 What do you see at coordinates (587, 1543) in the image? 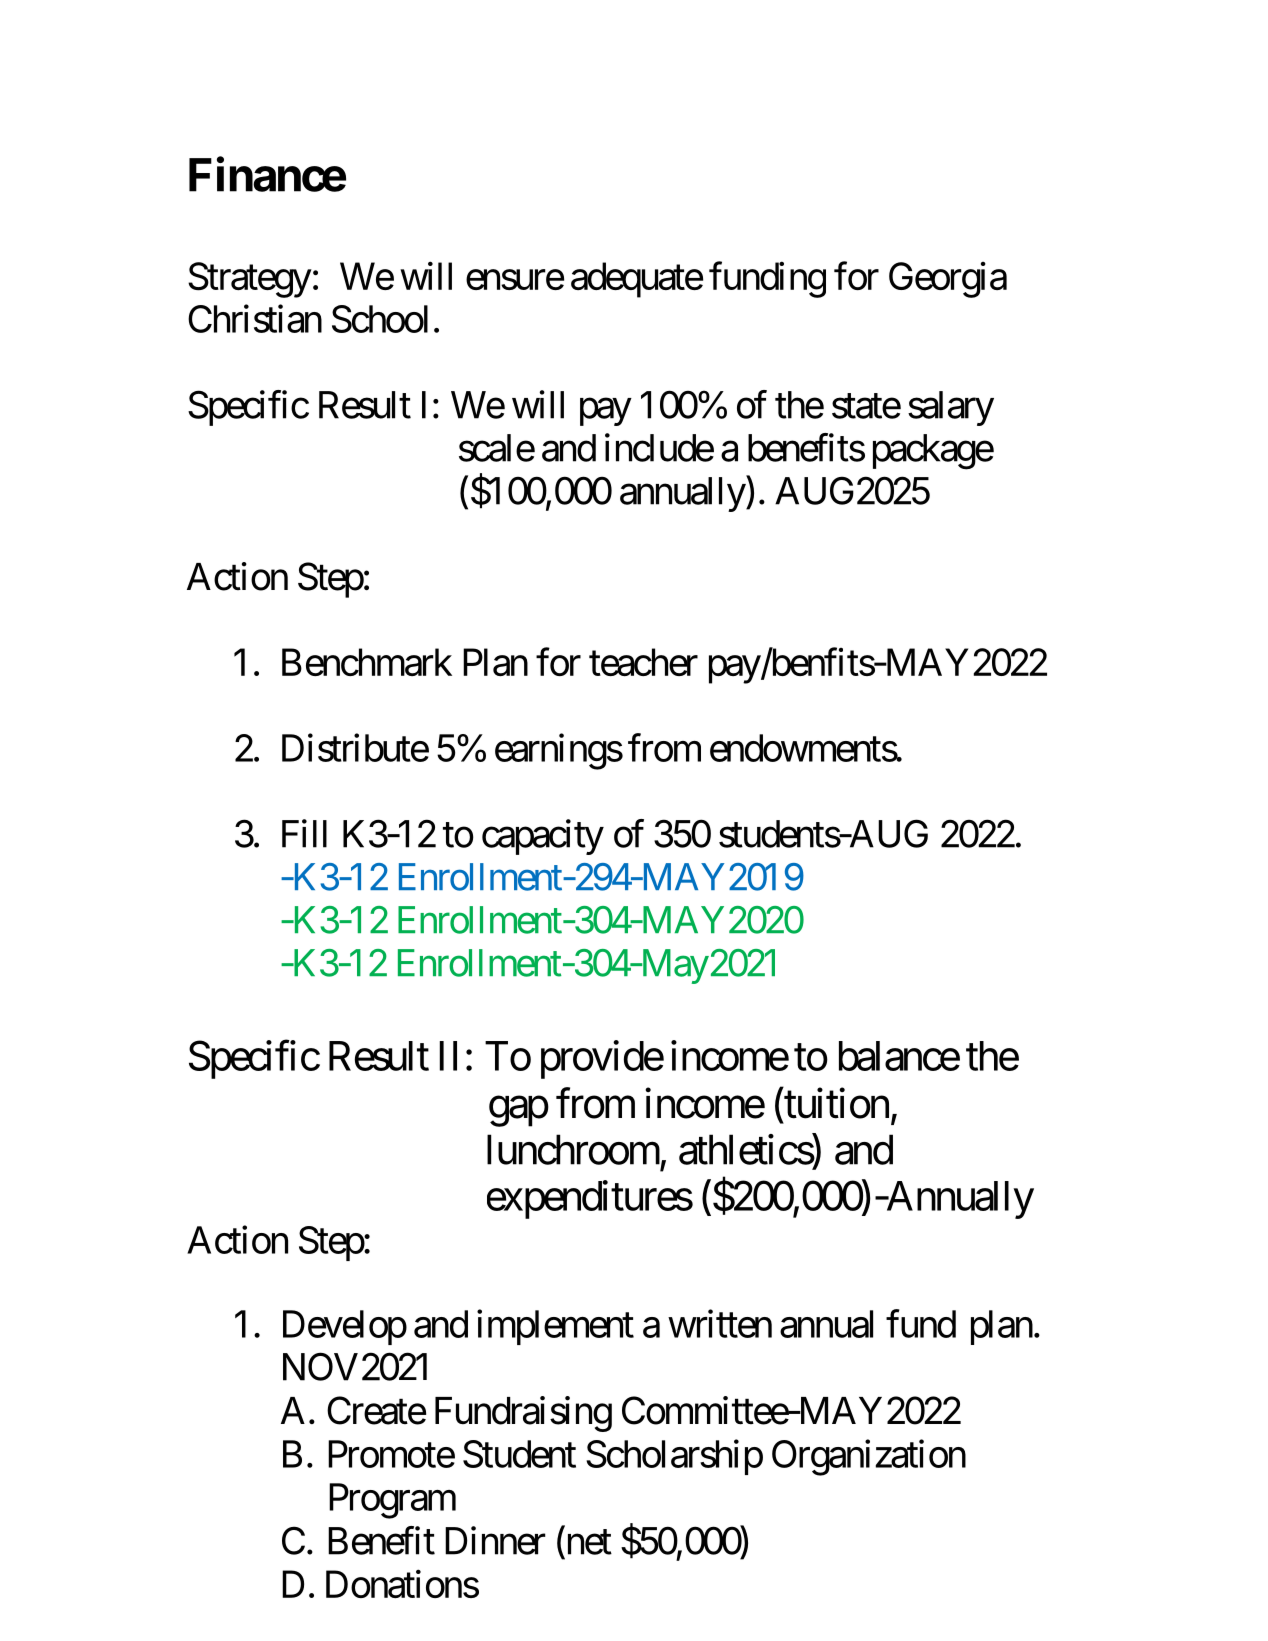
I see `net` at bounding box center [587, 1543].
